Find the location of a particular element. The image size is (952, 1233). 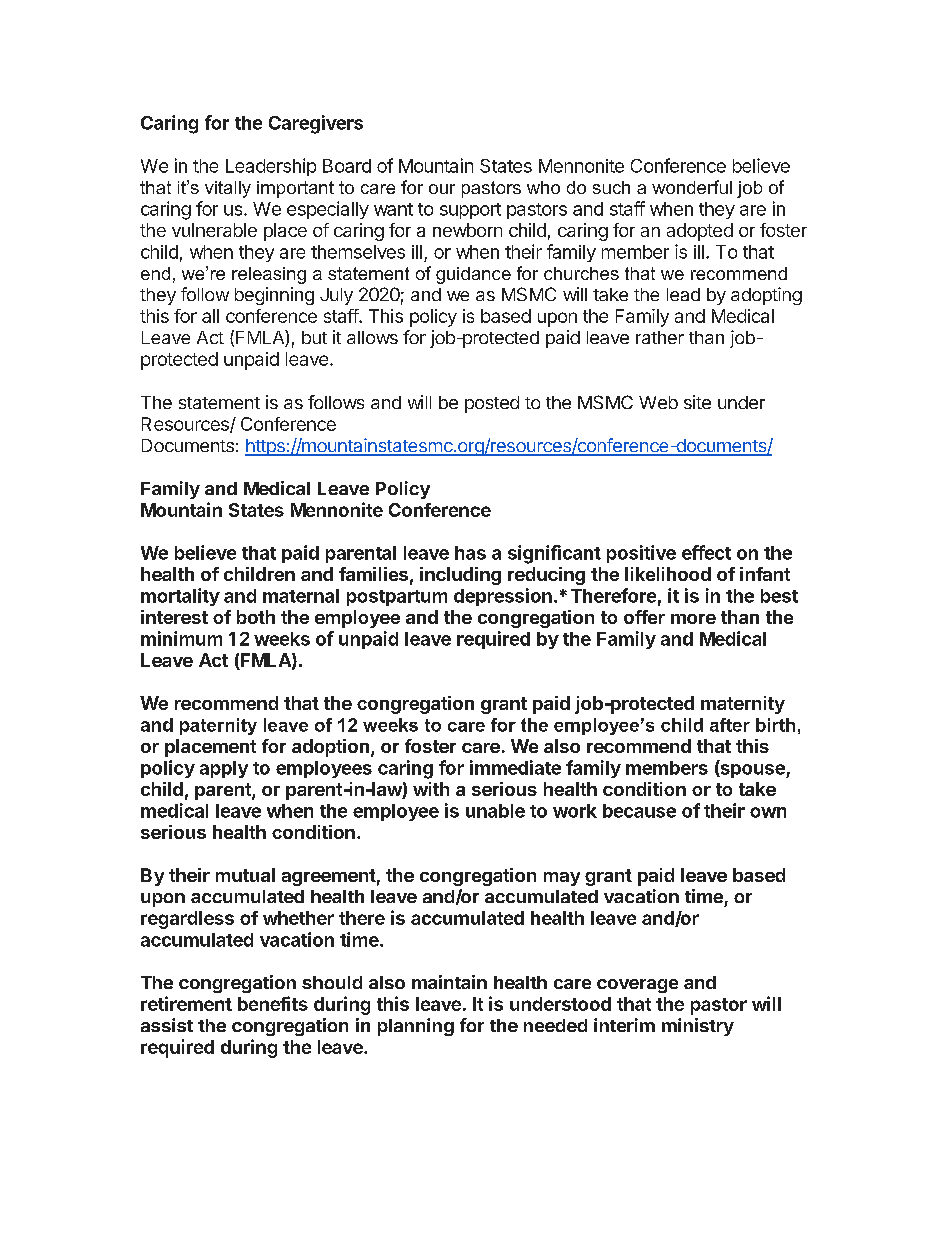

apply is located at coordinates (224, 769).
